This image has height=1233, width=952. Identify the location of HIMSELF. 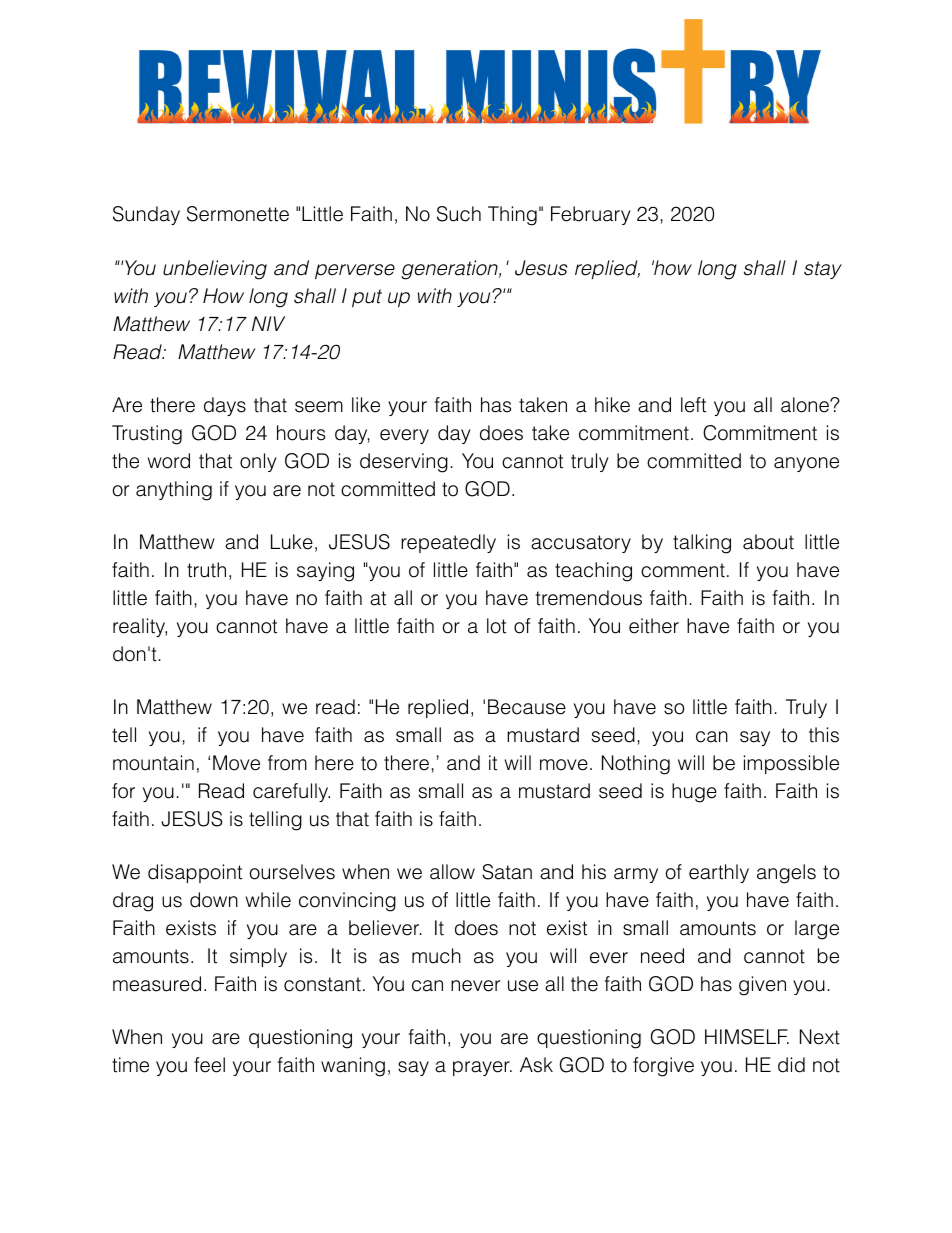
(747, 1037).
